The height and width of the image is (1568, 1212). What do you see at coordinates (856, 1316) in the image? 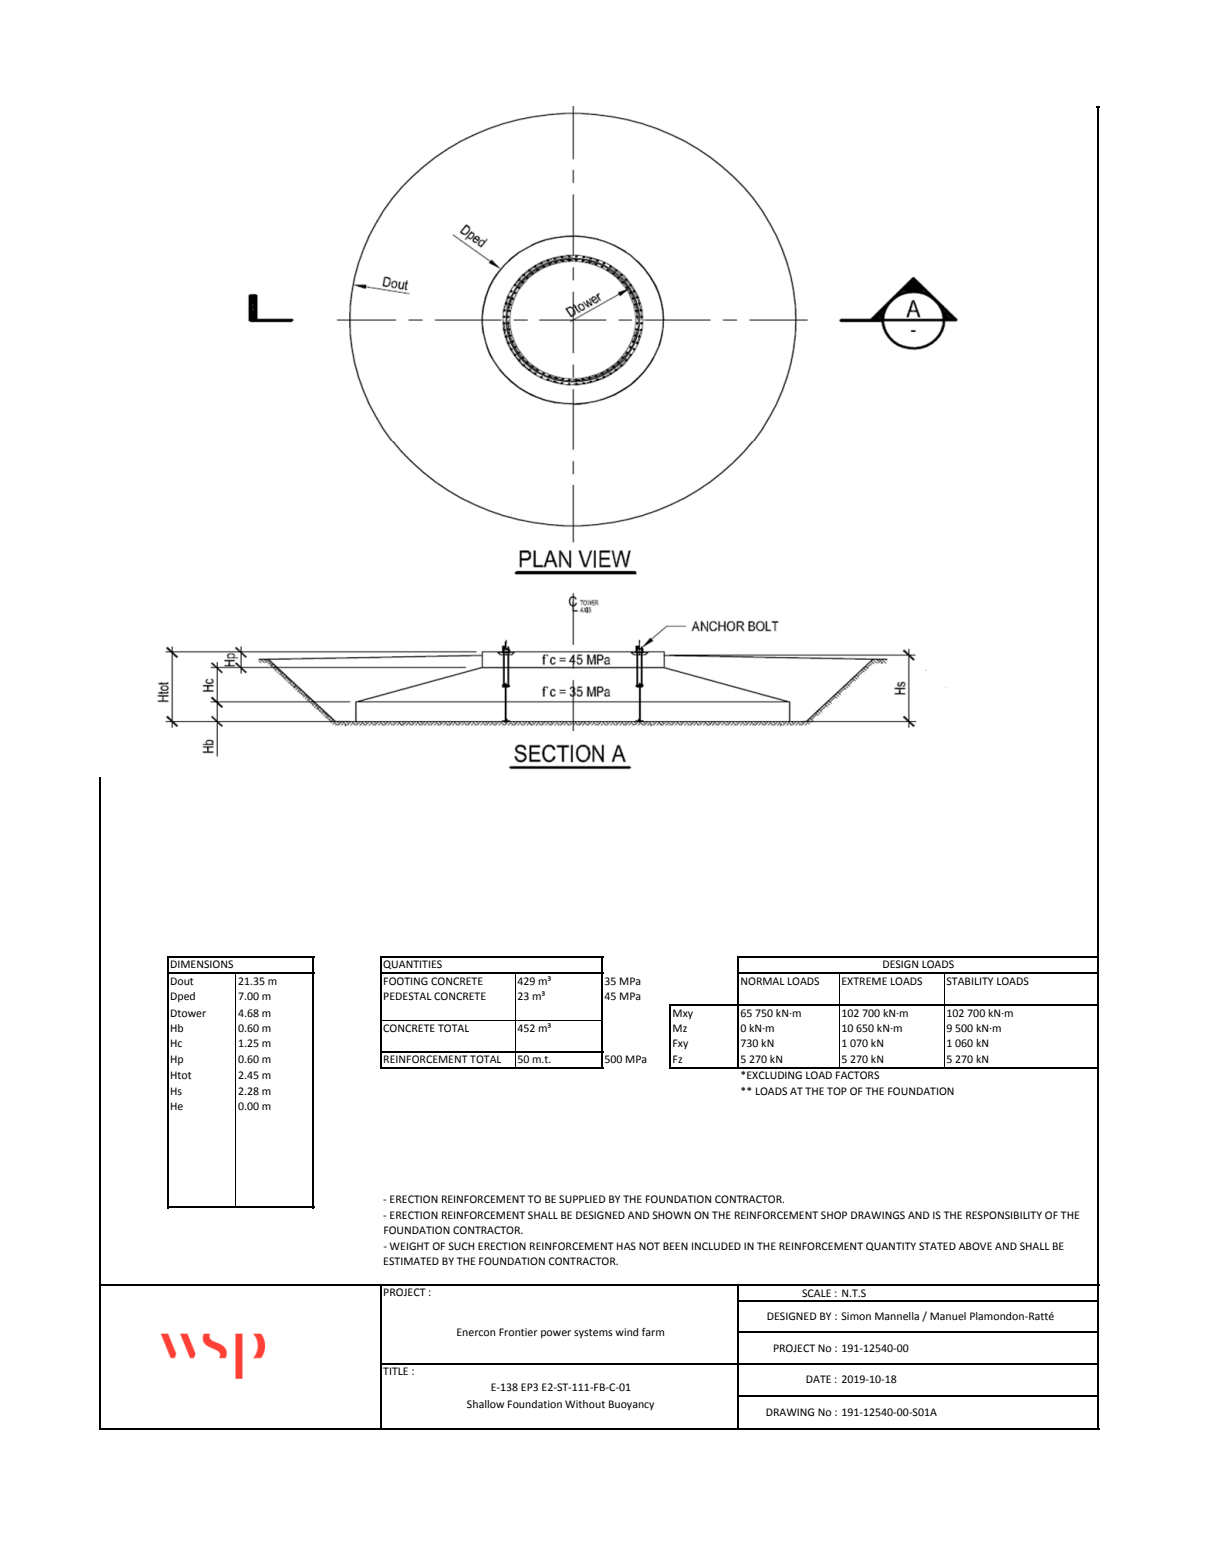
I see `Simon` at bounding box center [856, 1316].
